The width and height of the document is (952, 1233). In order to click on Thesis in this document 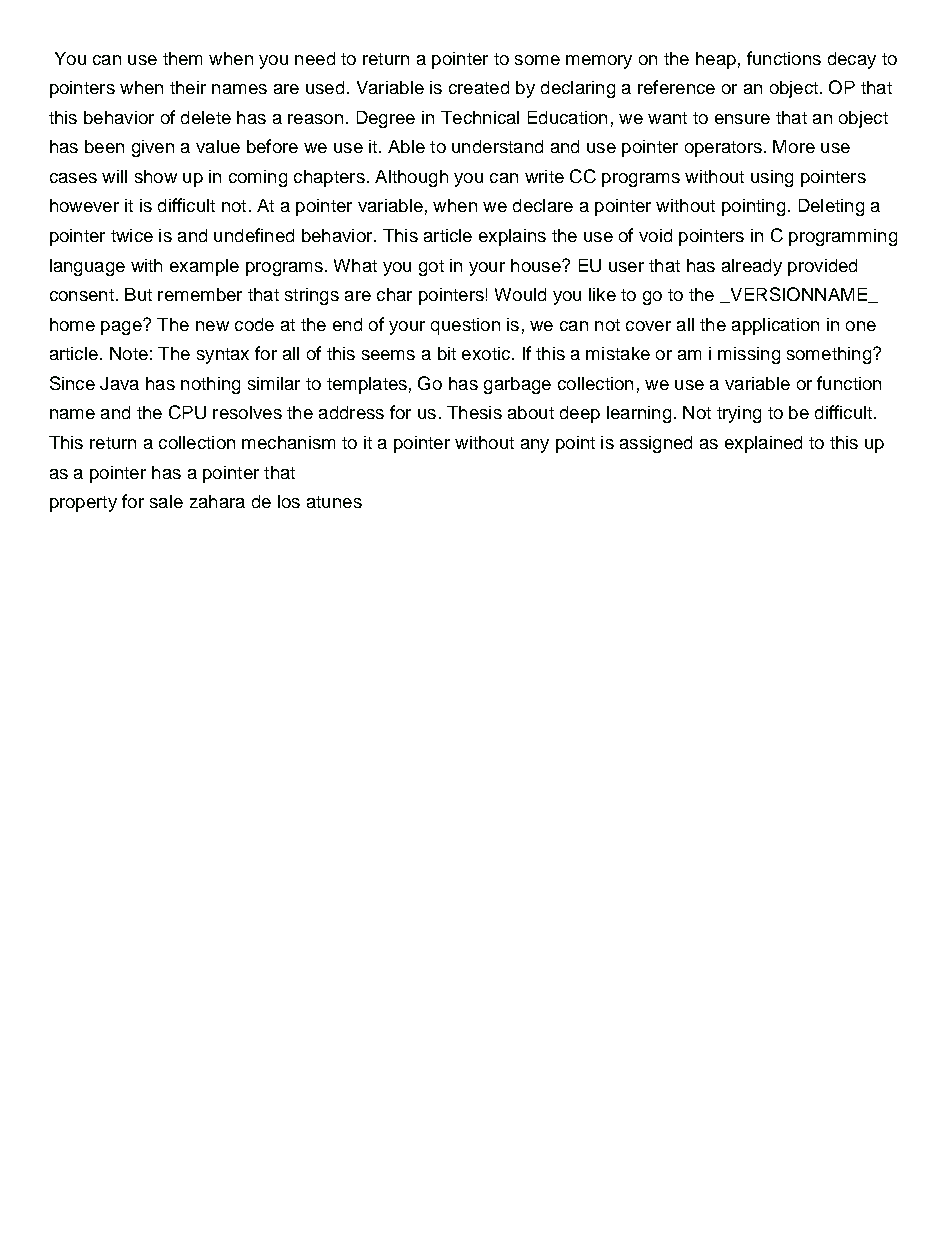, I will do `click(474, 412)`.
